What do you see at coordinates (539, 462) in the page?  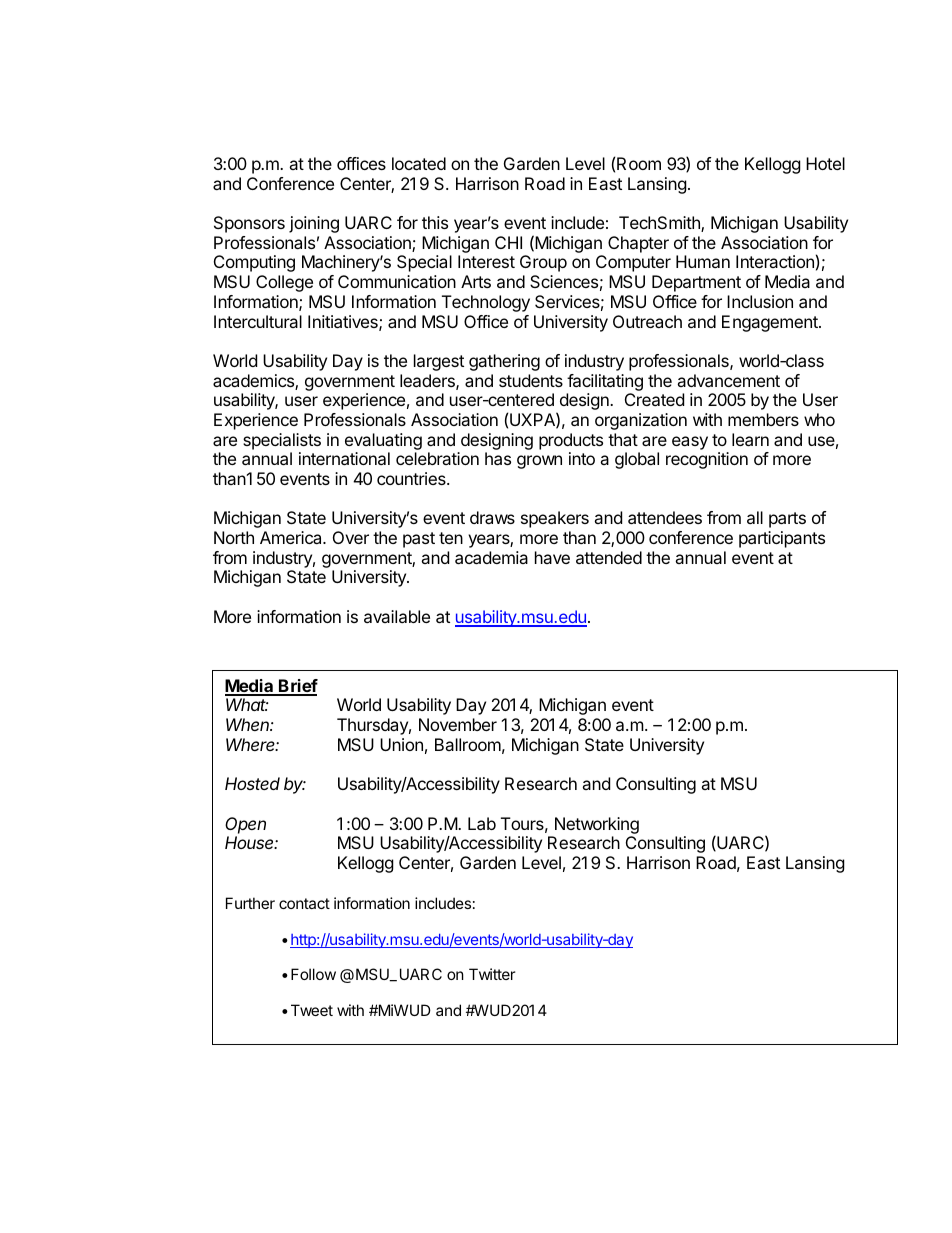 I see `grown` at bounding box center [539, 462].
